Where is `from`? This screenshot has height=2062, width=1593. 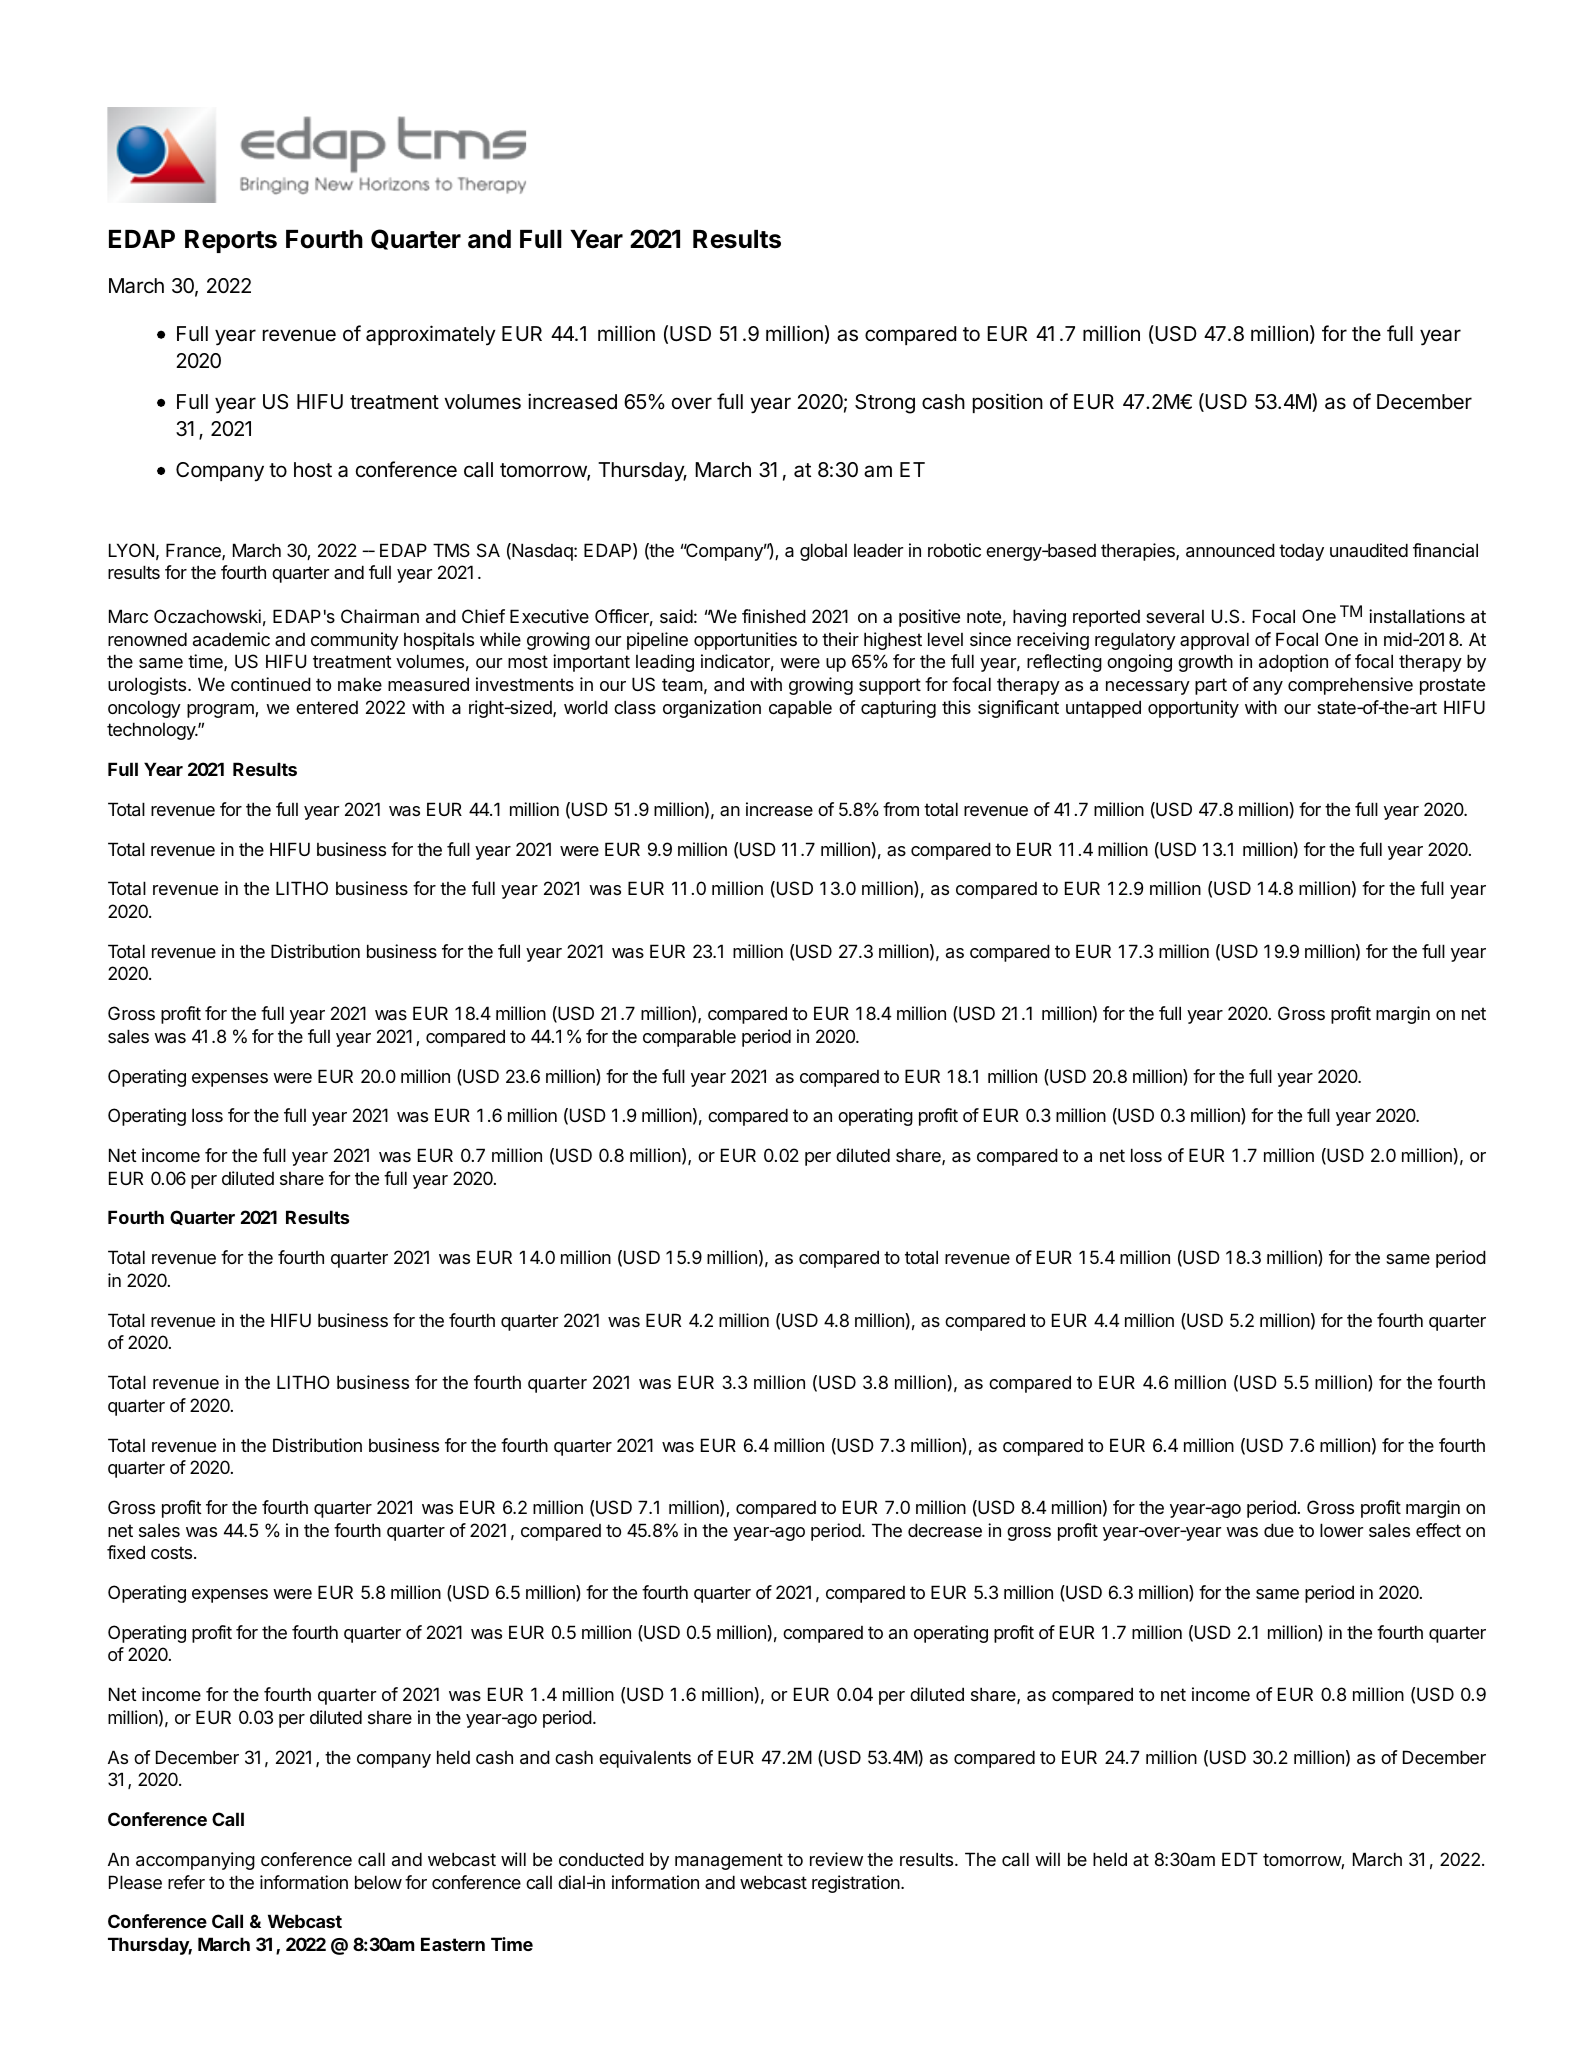
from is located at coordinates (901, 809).
